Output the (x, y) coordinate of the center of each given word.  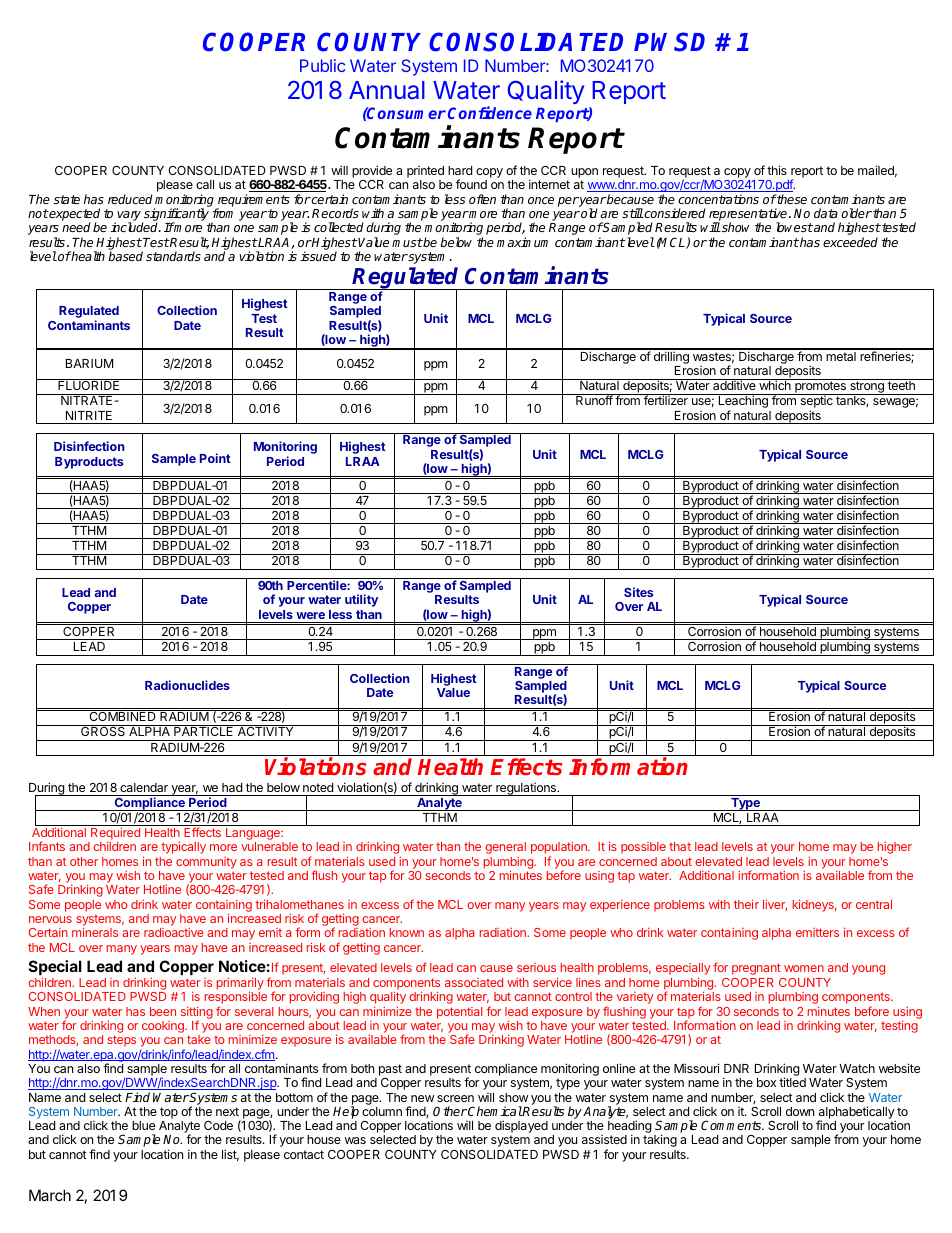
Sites (638, 592)
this (777, 170)
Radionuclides (187, 685)
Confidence (490, 112)
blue (143, 1125)
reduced (130, 199)
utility (361, 600)
